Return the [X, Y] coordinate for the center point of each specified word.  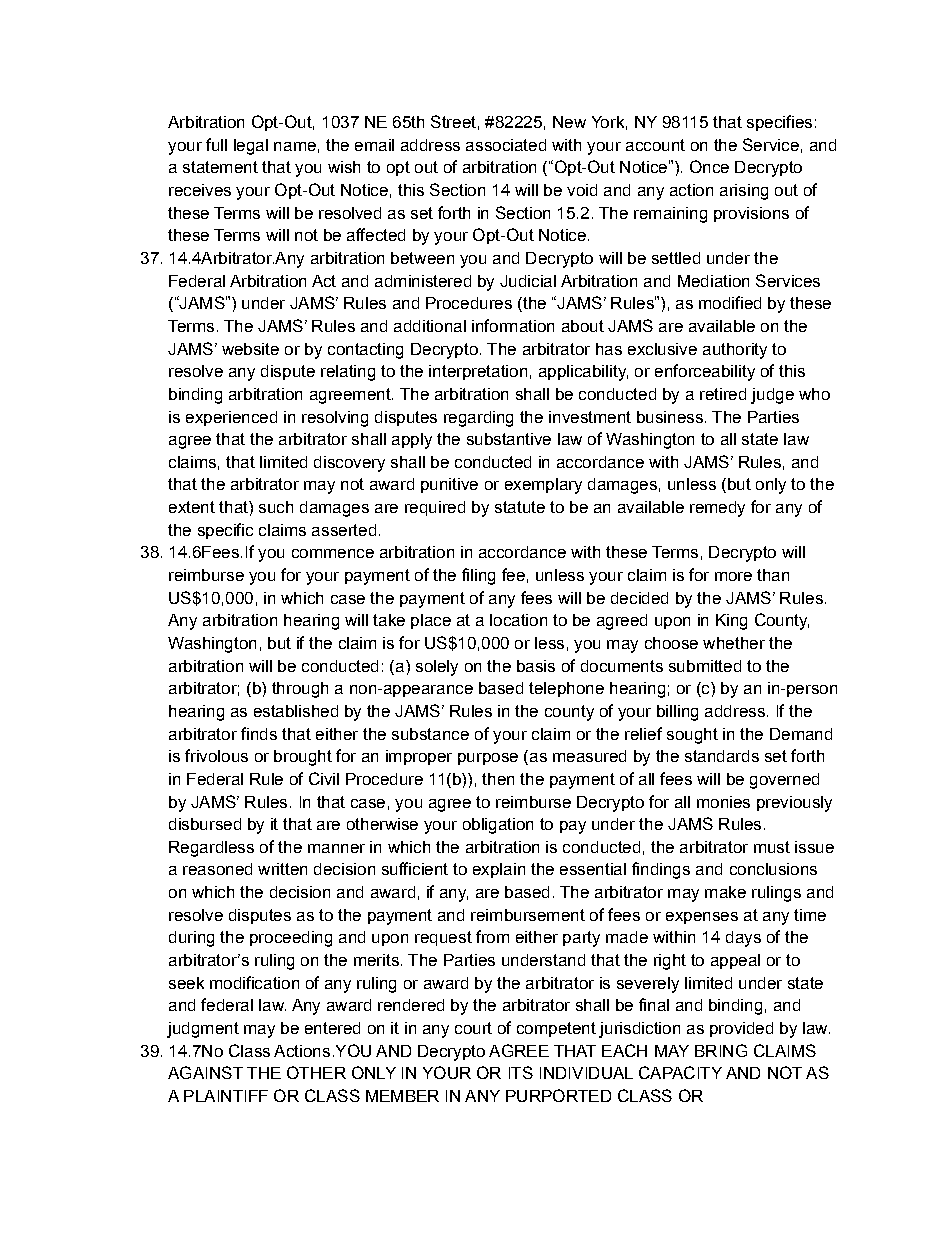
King [731, 622]
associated [506, 145]
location [518, 620]
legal [251, 147]
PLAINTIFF [226, 1096]
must [772, 847]
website [250, 349]
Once [709, 166]
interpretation [478, 372]
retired [723, 394]
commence [333, 553]
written [282, 869]
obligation [498, 826]
